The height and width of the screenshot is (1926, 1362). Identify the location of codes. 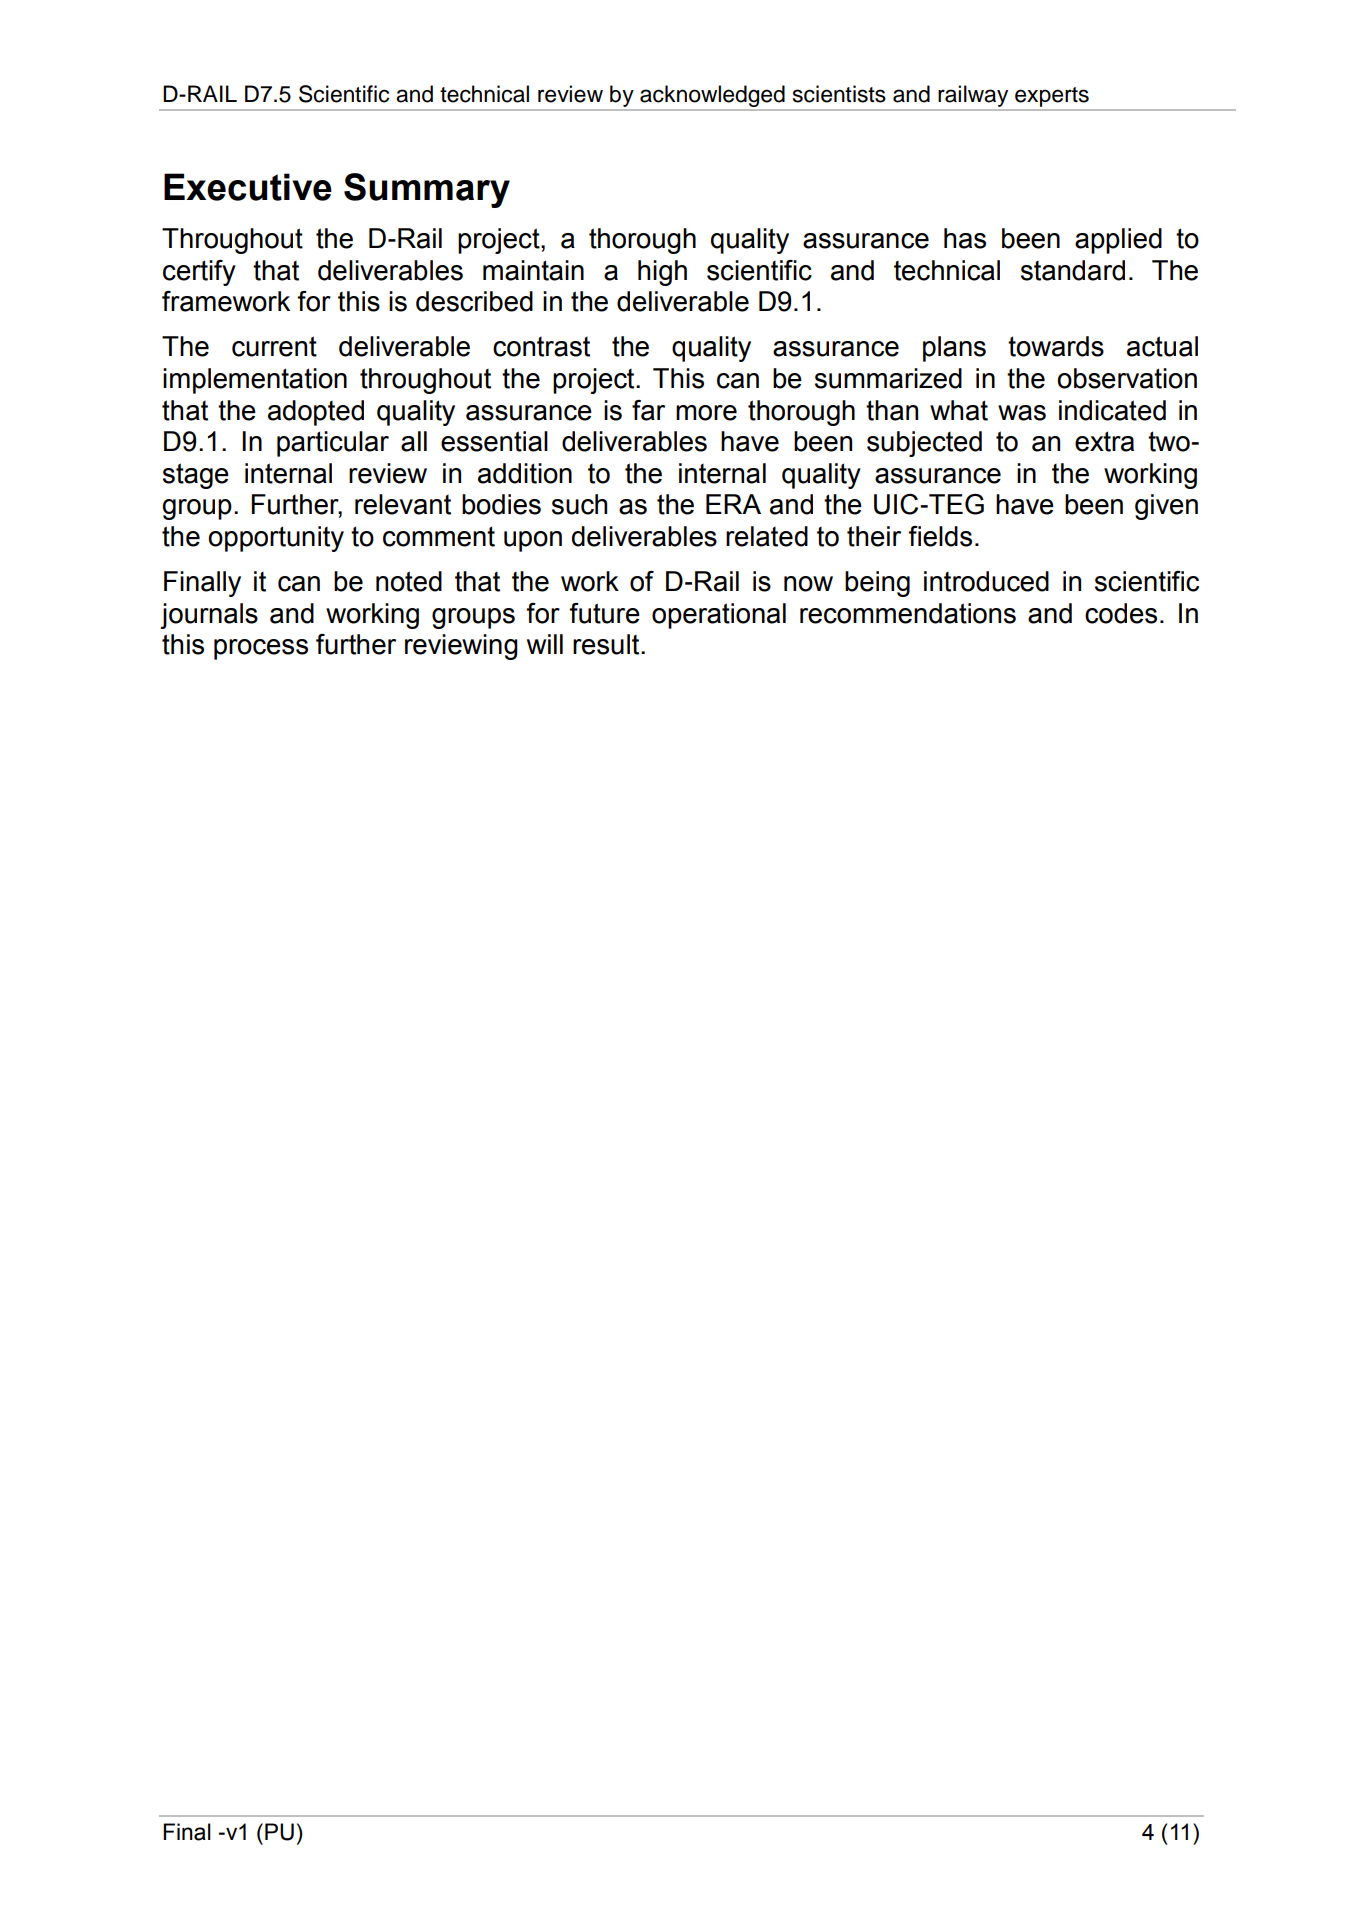
(1121, 613).
